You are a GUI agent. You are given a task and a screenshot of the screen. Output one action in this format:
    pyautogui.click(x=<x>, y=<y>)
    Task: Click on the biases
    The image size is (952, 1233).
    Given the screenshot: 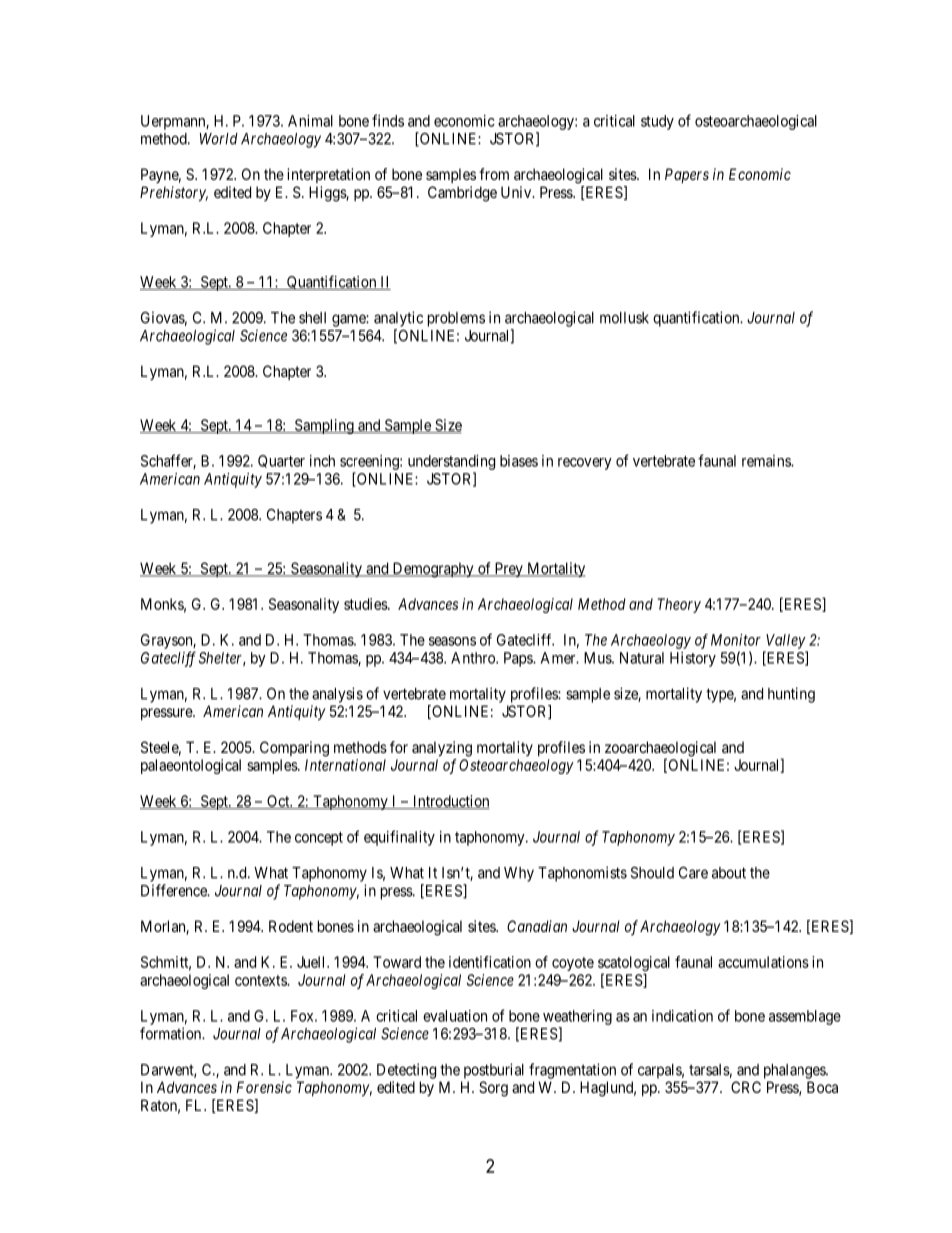 What is the action you would take?
    pyautogui.click(x=519, y=461)
